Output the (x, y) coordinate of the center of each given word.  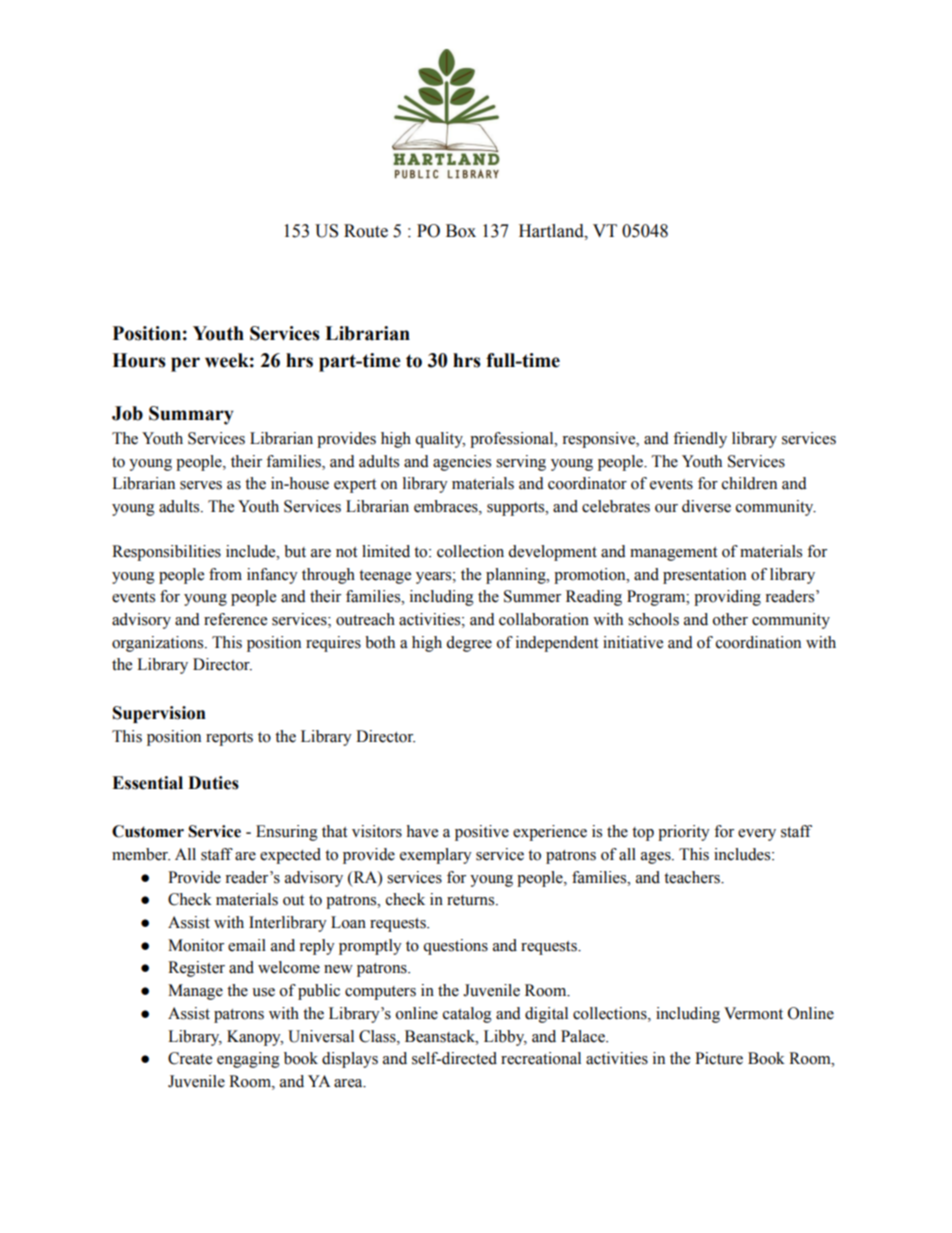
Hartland (552, 231)
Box (461, 231)
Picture (719, 1058)
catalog (467, 1015)
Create (190, 1058)
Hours (139, 360)
